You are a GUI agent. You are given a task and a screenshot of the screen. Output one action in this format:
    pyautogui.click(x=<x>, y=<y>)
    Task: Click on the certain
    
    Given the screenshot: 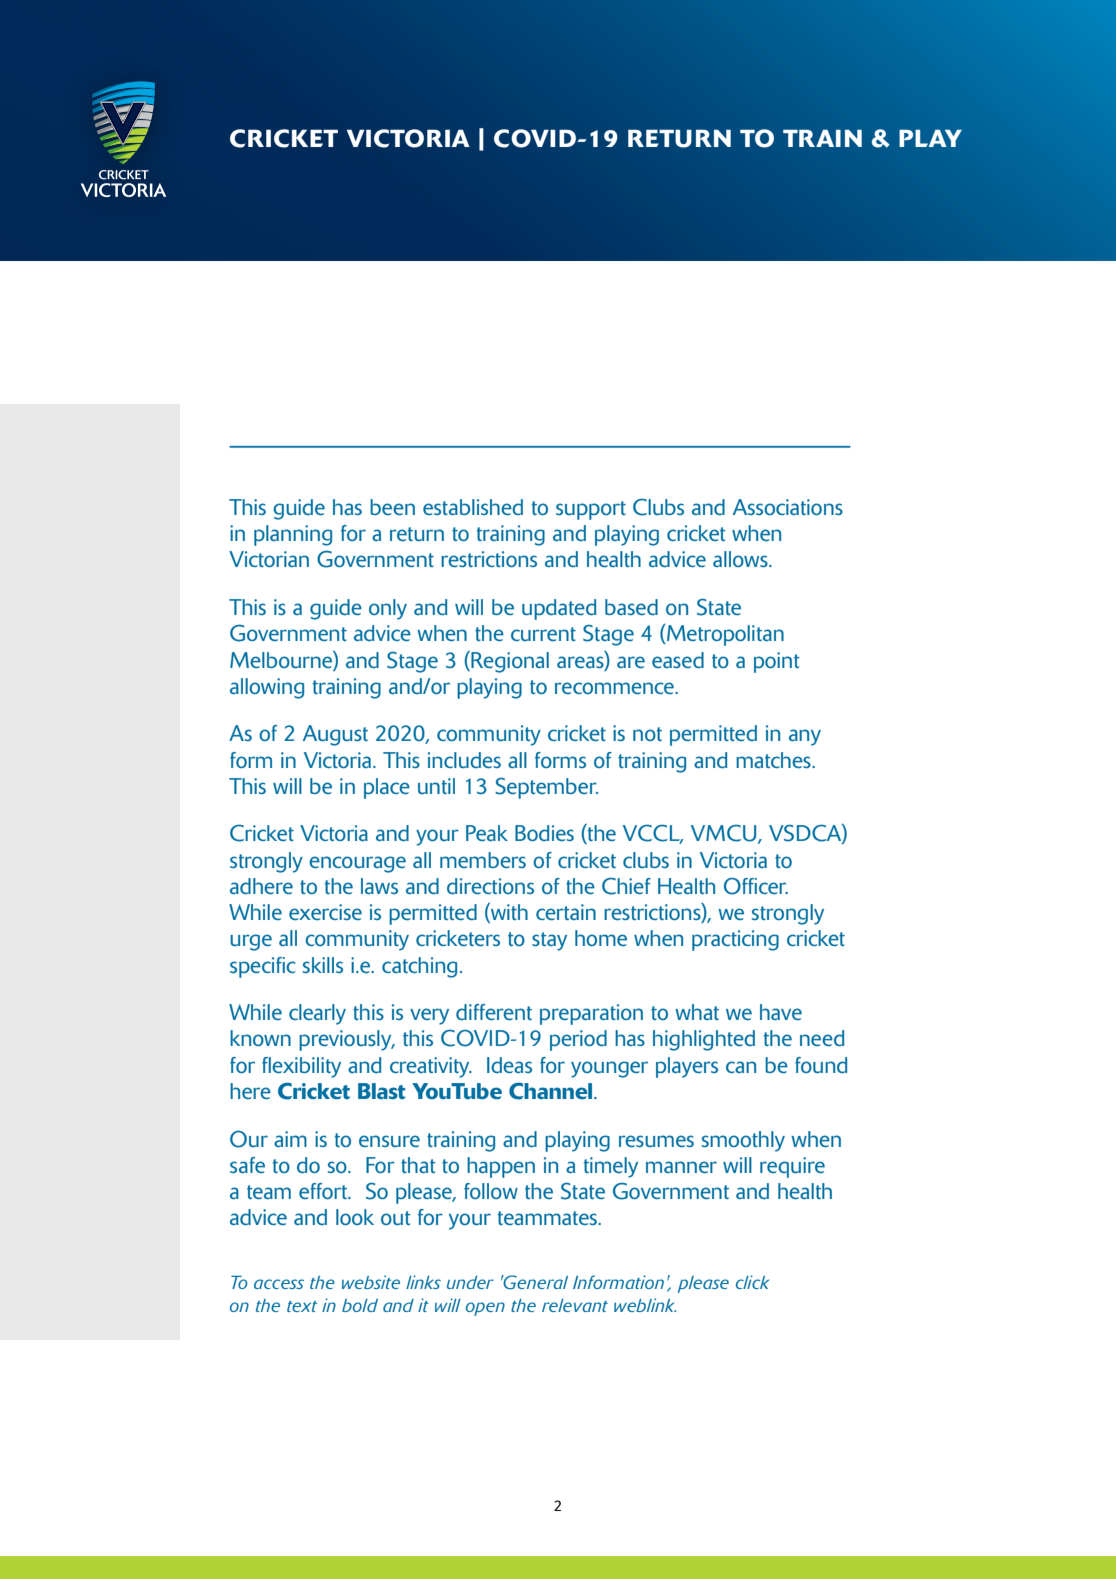 What is the action you would take?
    pyautogui.click(x=566, y=912)
